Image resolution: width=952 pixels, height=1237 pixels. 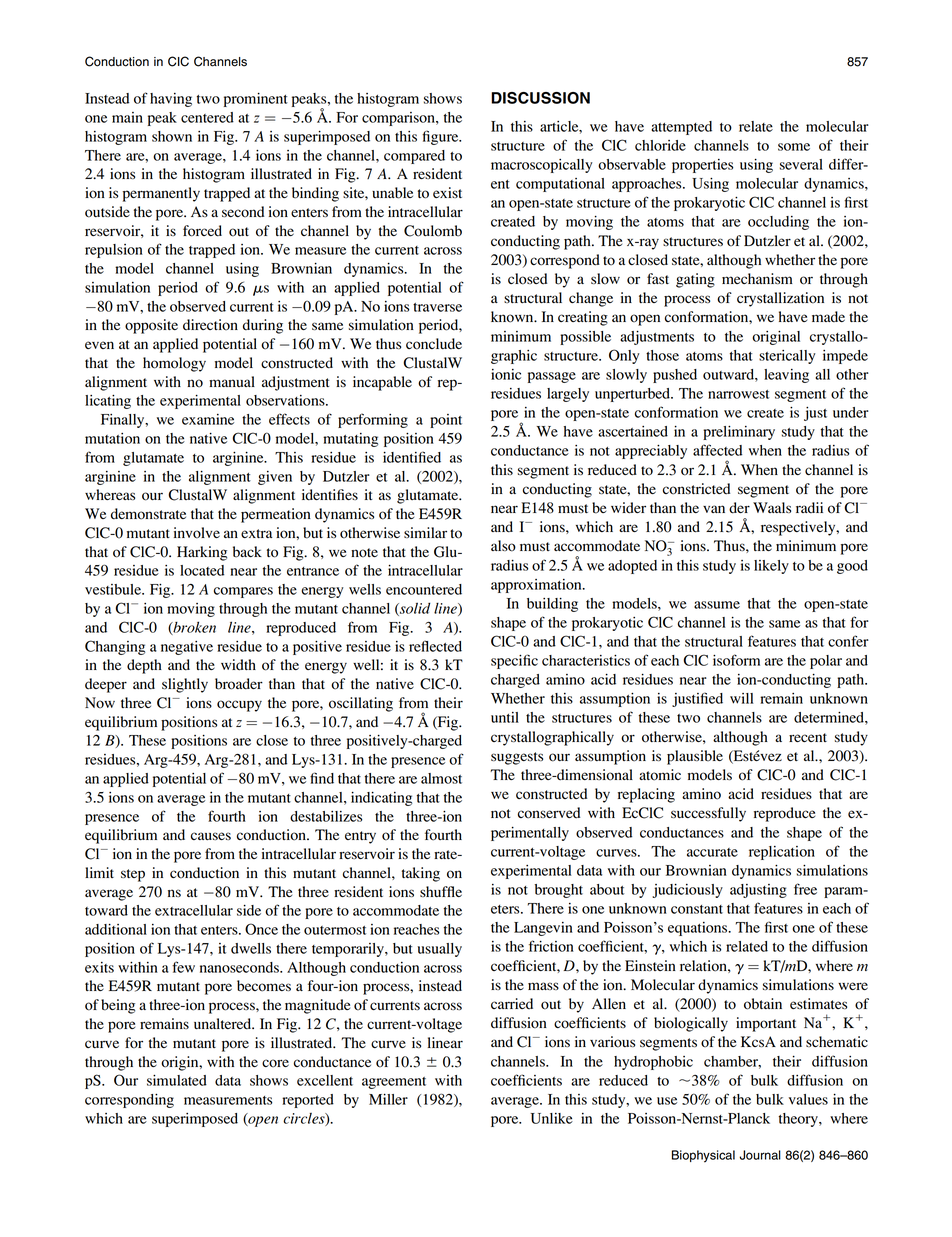 What do you see at coordinates (739, 433) in the screenshot?
I see `preliminary` at bounding box center [739, 433].
